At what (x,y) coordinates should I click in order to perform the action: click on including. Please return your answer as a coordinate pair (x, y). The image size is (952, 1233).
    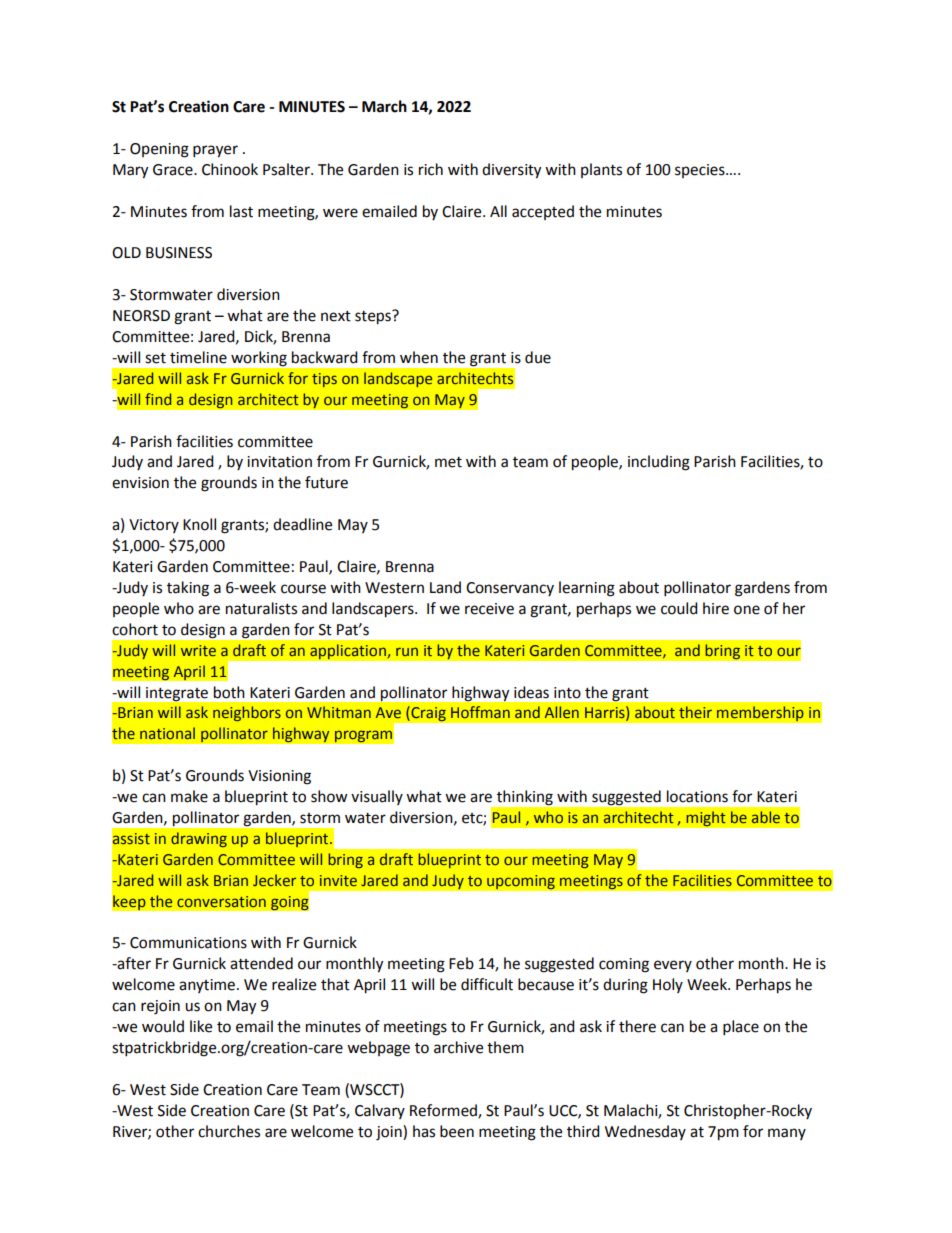
    Looking at the image, I should click on (659, 463).
